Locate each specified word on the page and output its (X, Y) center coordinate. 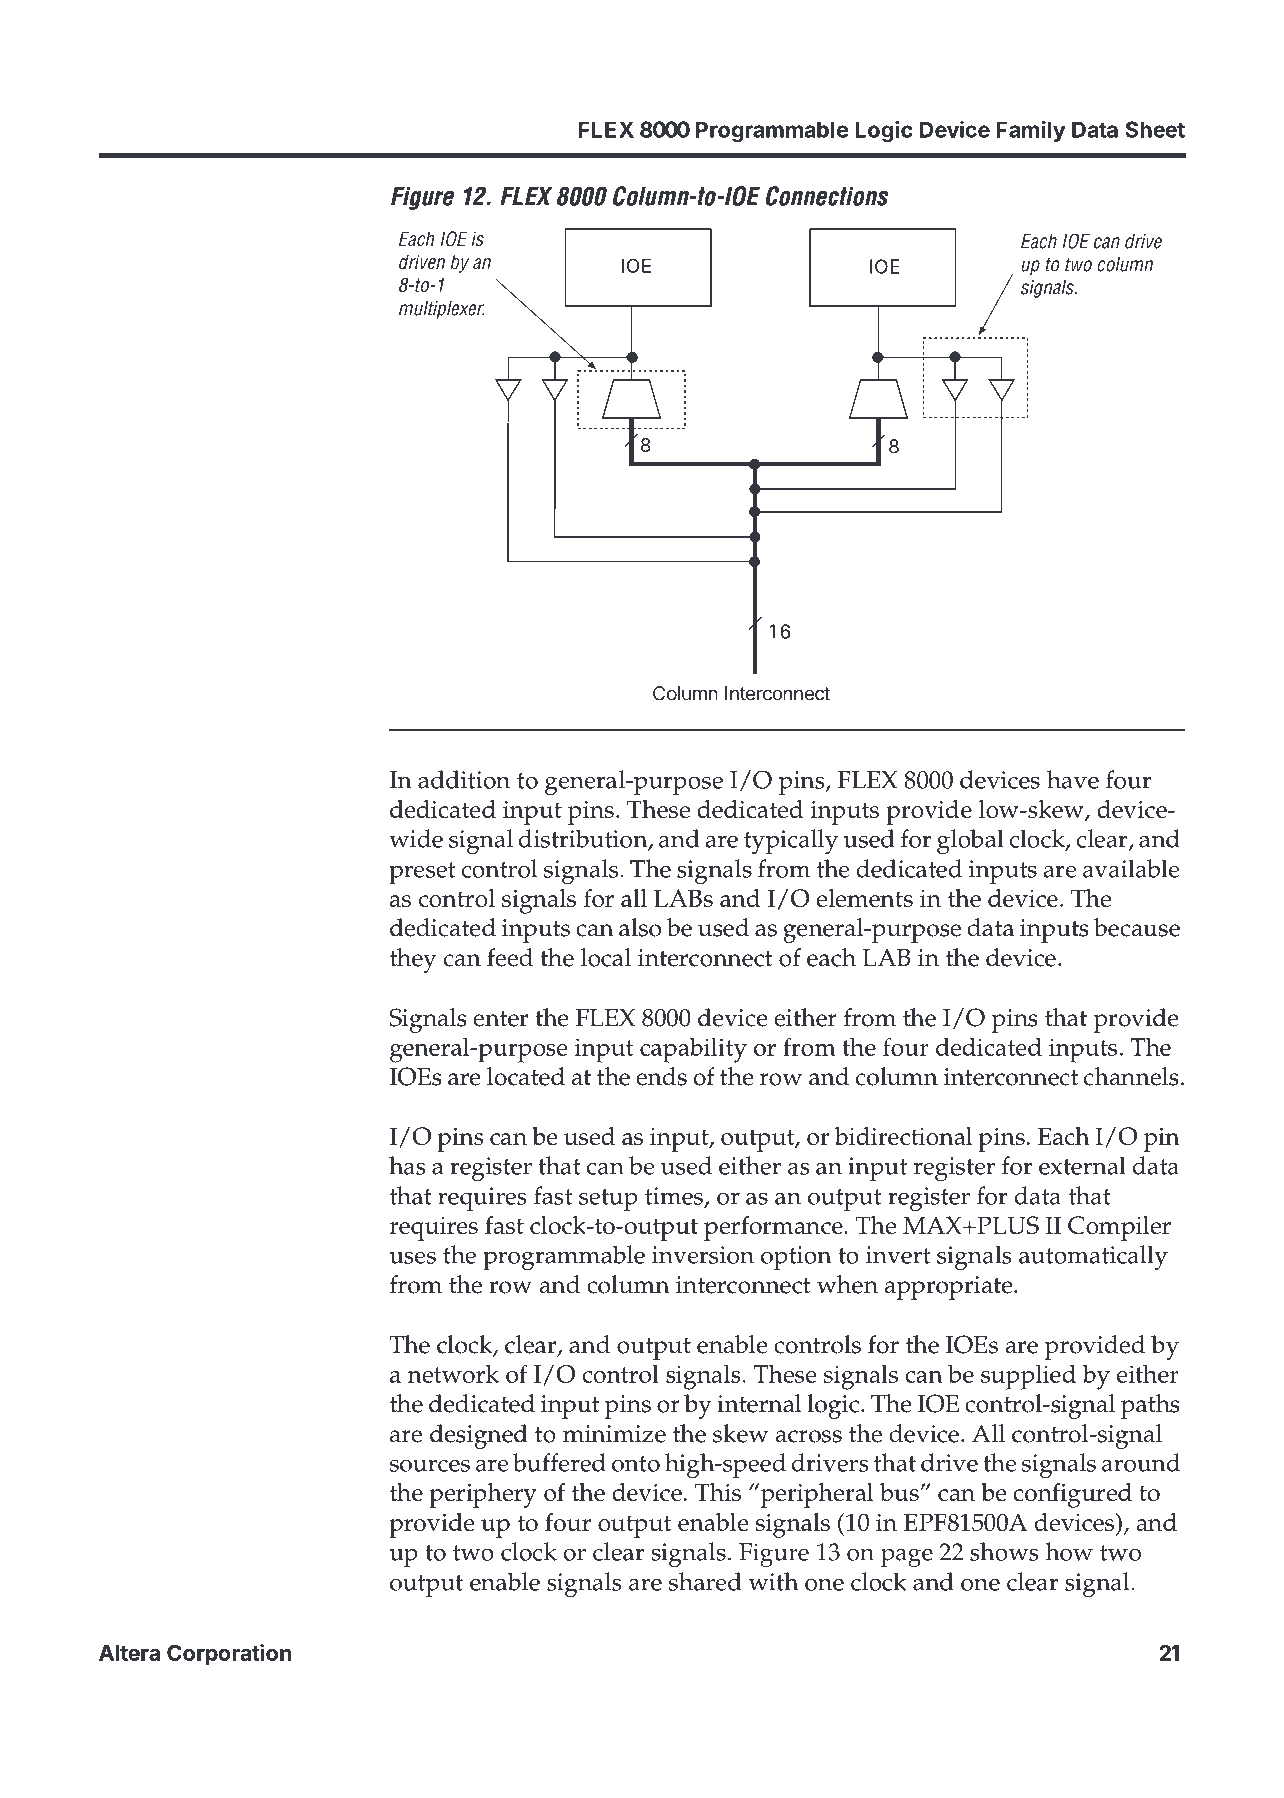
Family (1030, 131)
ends (661, 1076)
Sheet (1155, 129)
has (407, 1165)
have (1073, 779)
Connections (827, 196)
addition (464, 779)
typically (791, 841)
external (1082, 1165)
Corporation (229, 1654)
